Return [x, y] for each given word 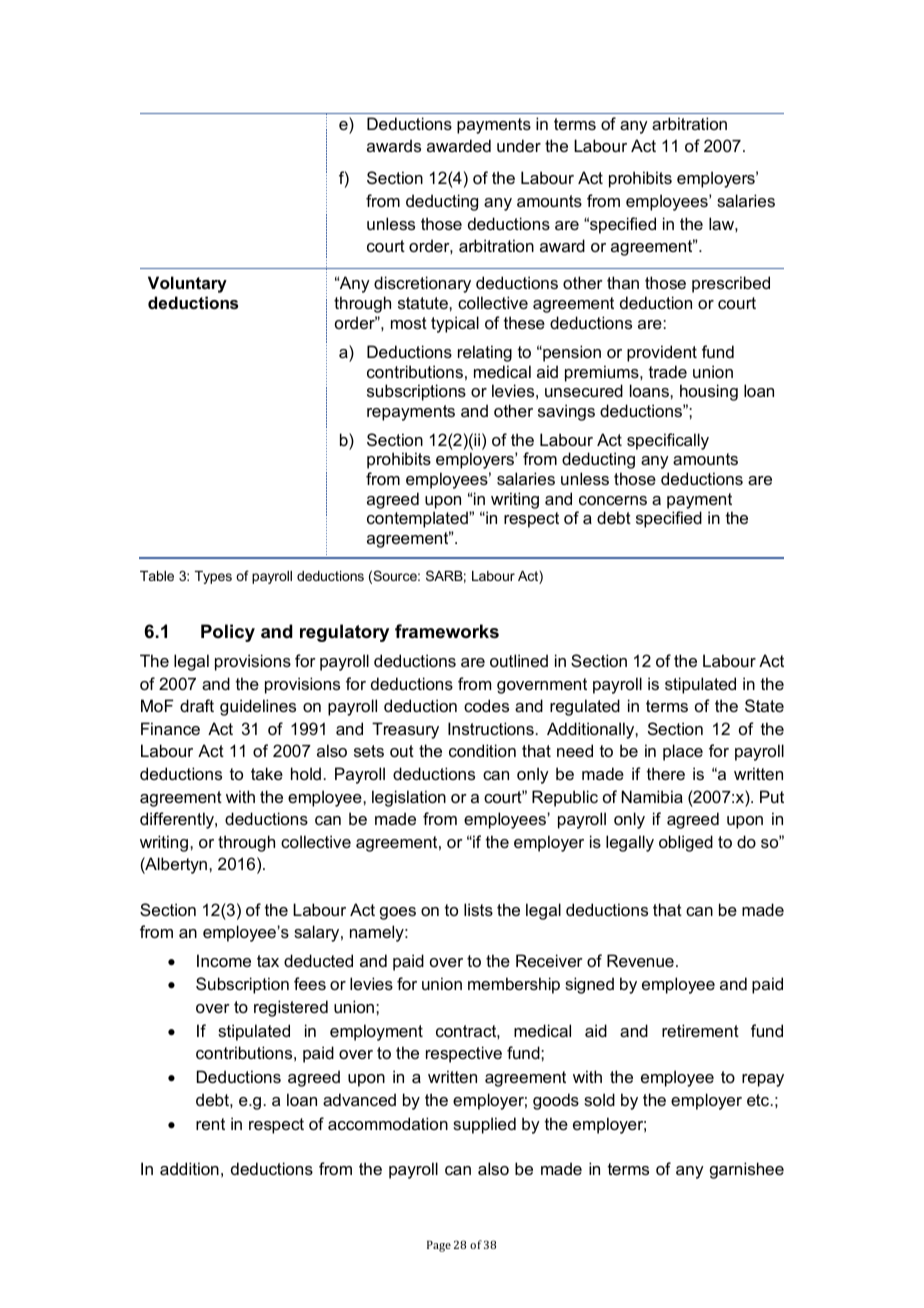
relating [485, 353]
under [519, 145]
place [683, 752]
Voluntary [187, 284]
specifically [668, 441]
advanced [359, 1099]
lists [478, 909]
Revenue [640, 960]
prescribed [731, 284]
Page [439, 1246]
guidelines [258, 707]
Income [224, 960]
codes [486, 705]
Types [213, 577]
